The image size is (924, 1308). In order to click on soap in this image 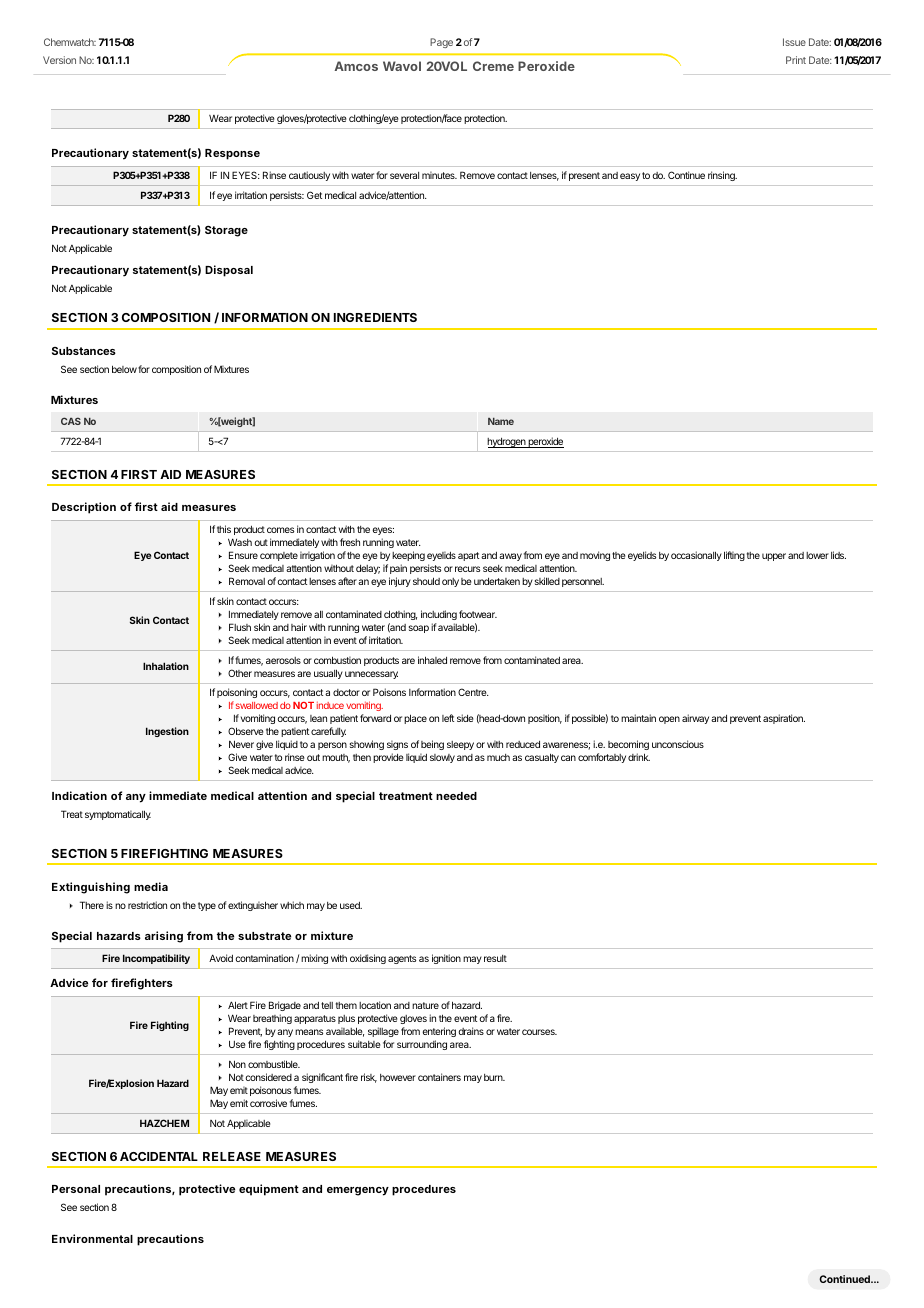, I will do `click(419, 629)`.
